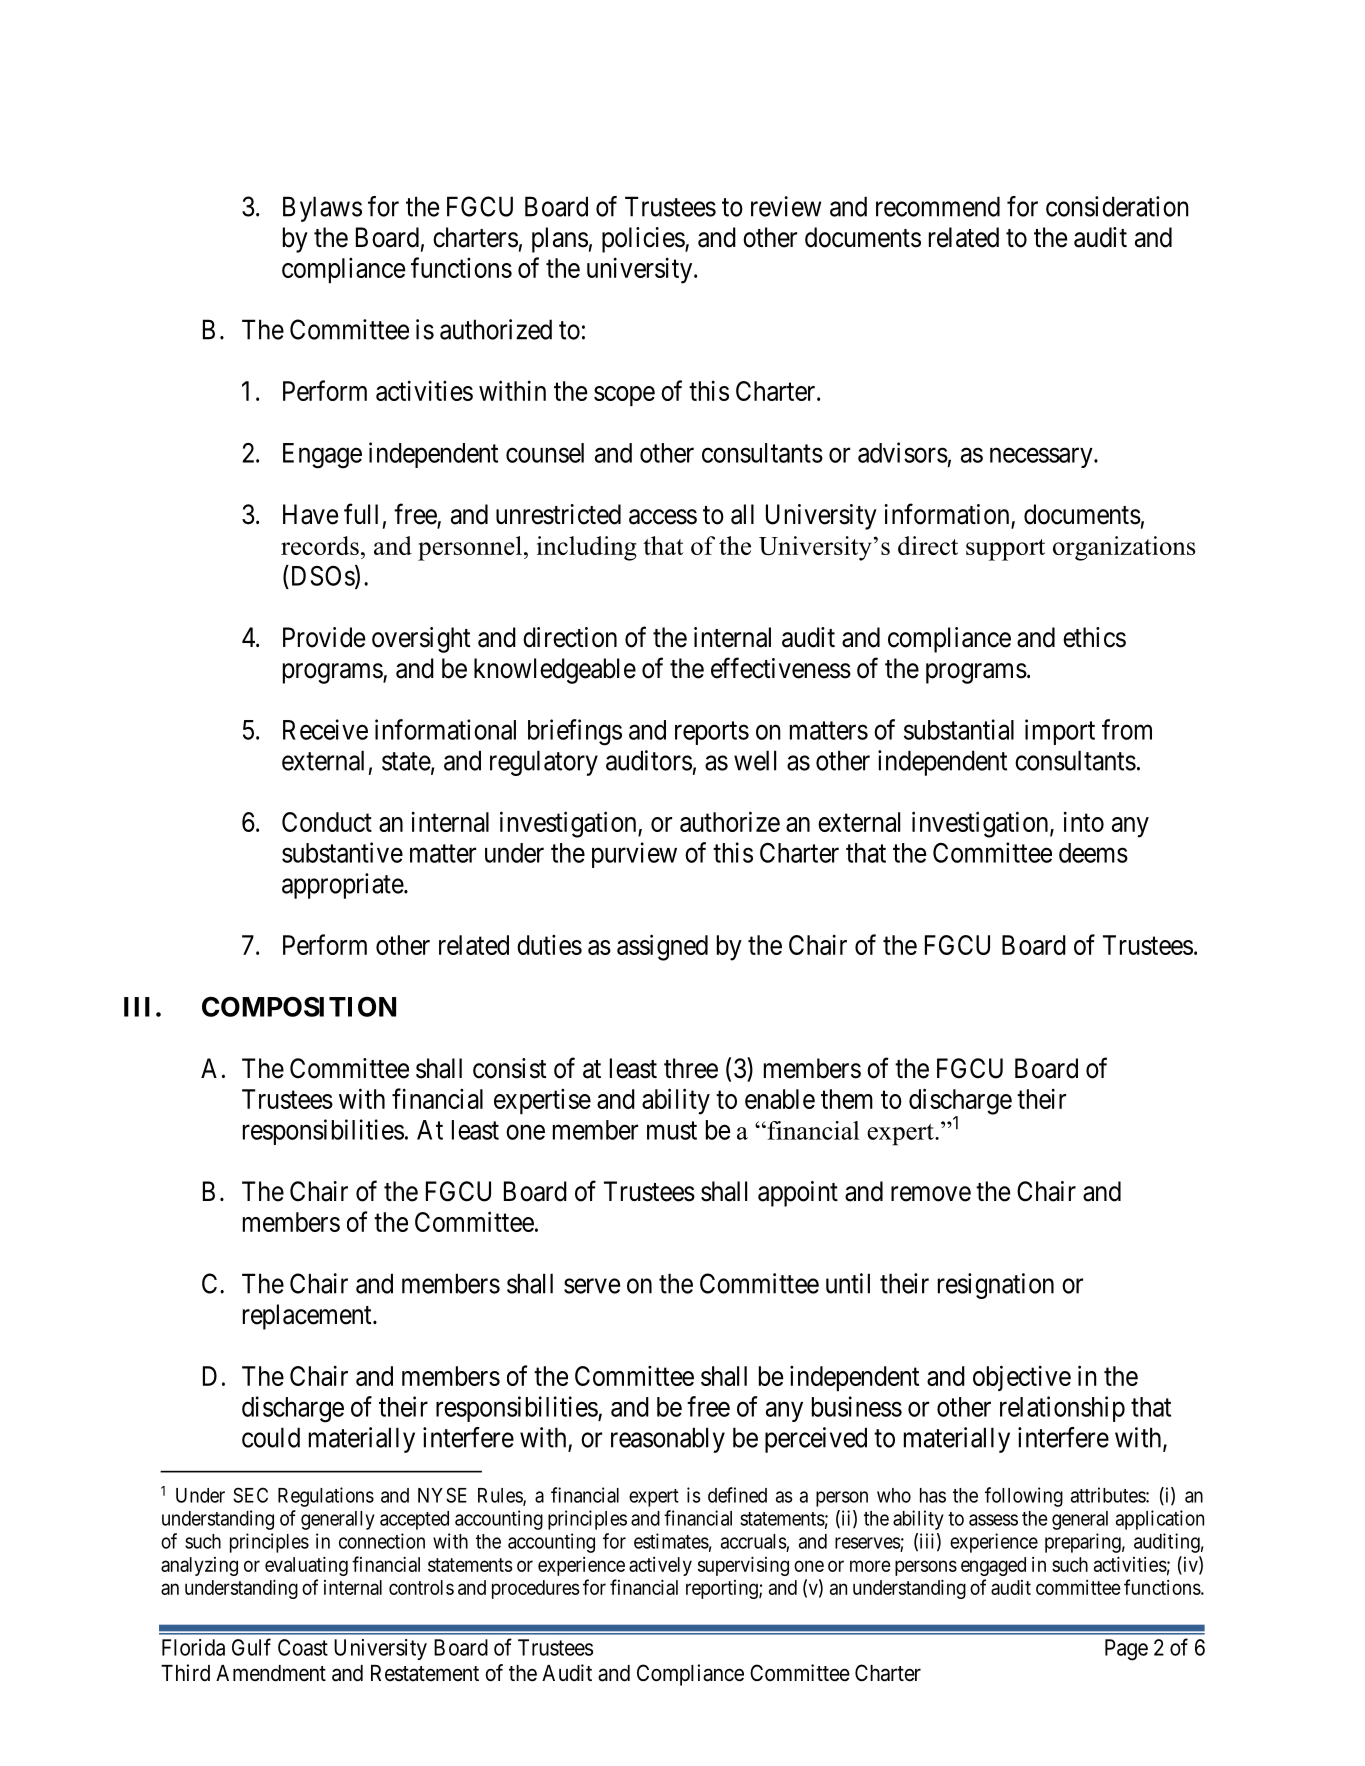 The image size is (1365, 1766). I want to click on review, so click(786, 206).
